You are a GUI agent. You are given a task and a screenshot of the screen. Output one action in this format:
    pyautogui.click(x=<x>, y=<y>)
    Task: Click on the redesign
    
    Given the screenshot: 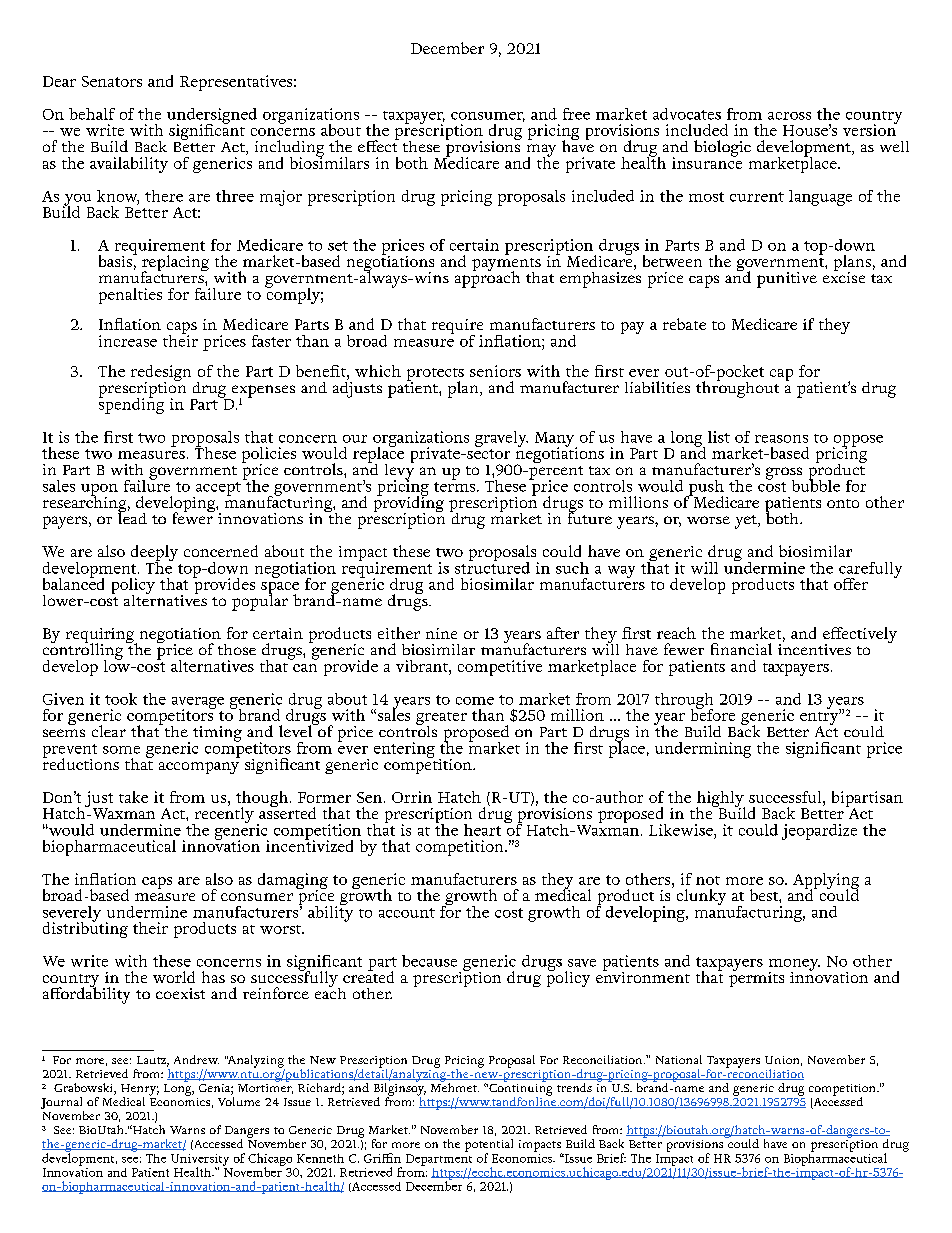 What is the action you would take?
    pyautogui.click(x=161, y=374)
